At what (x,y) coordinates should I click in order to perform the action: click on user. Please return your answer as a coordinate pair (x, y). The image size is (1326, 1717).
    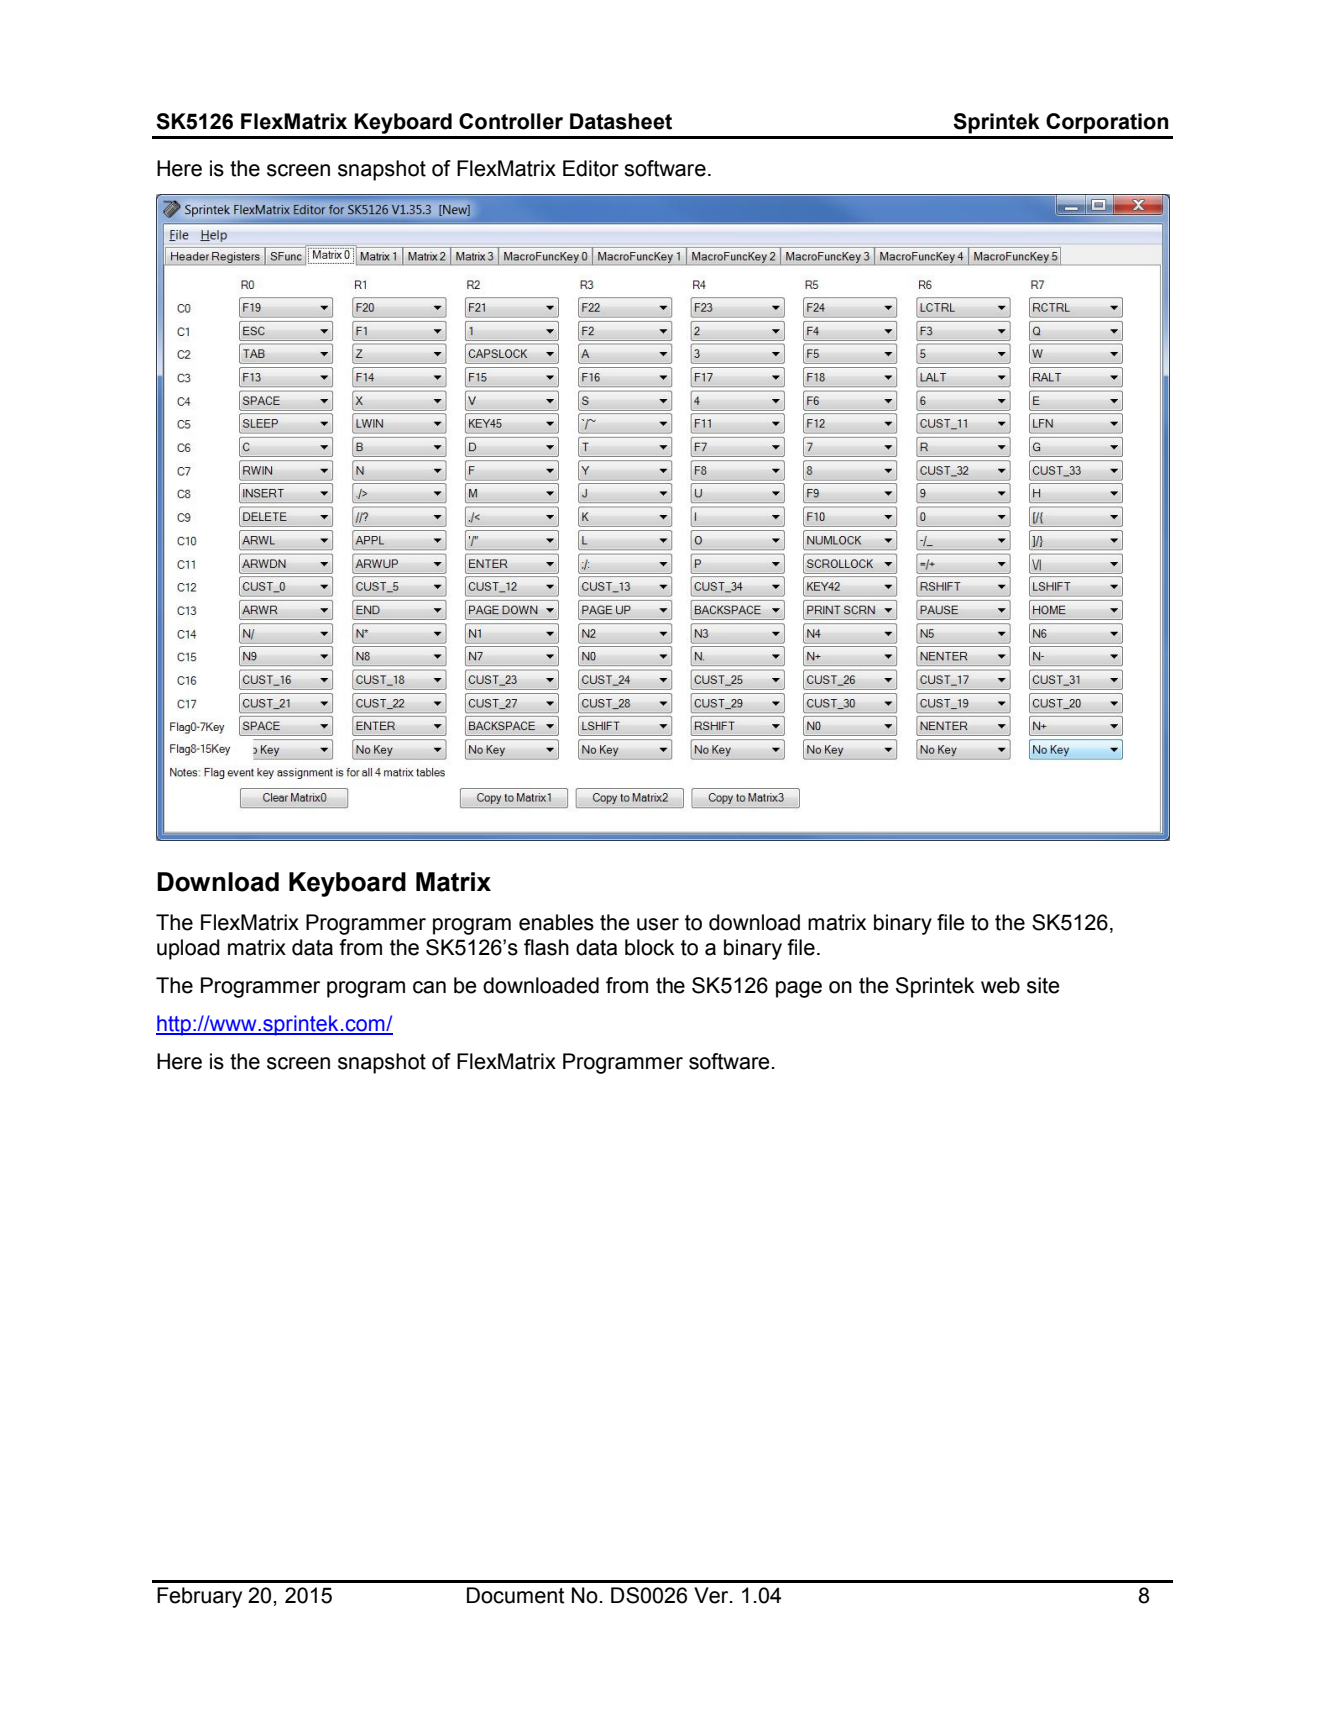
    Looking at the image, I should click on (658, 924).
